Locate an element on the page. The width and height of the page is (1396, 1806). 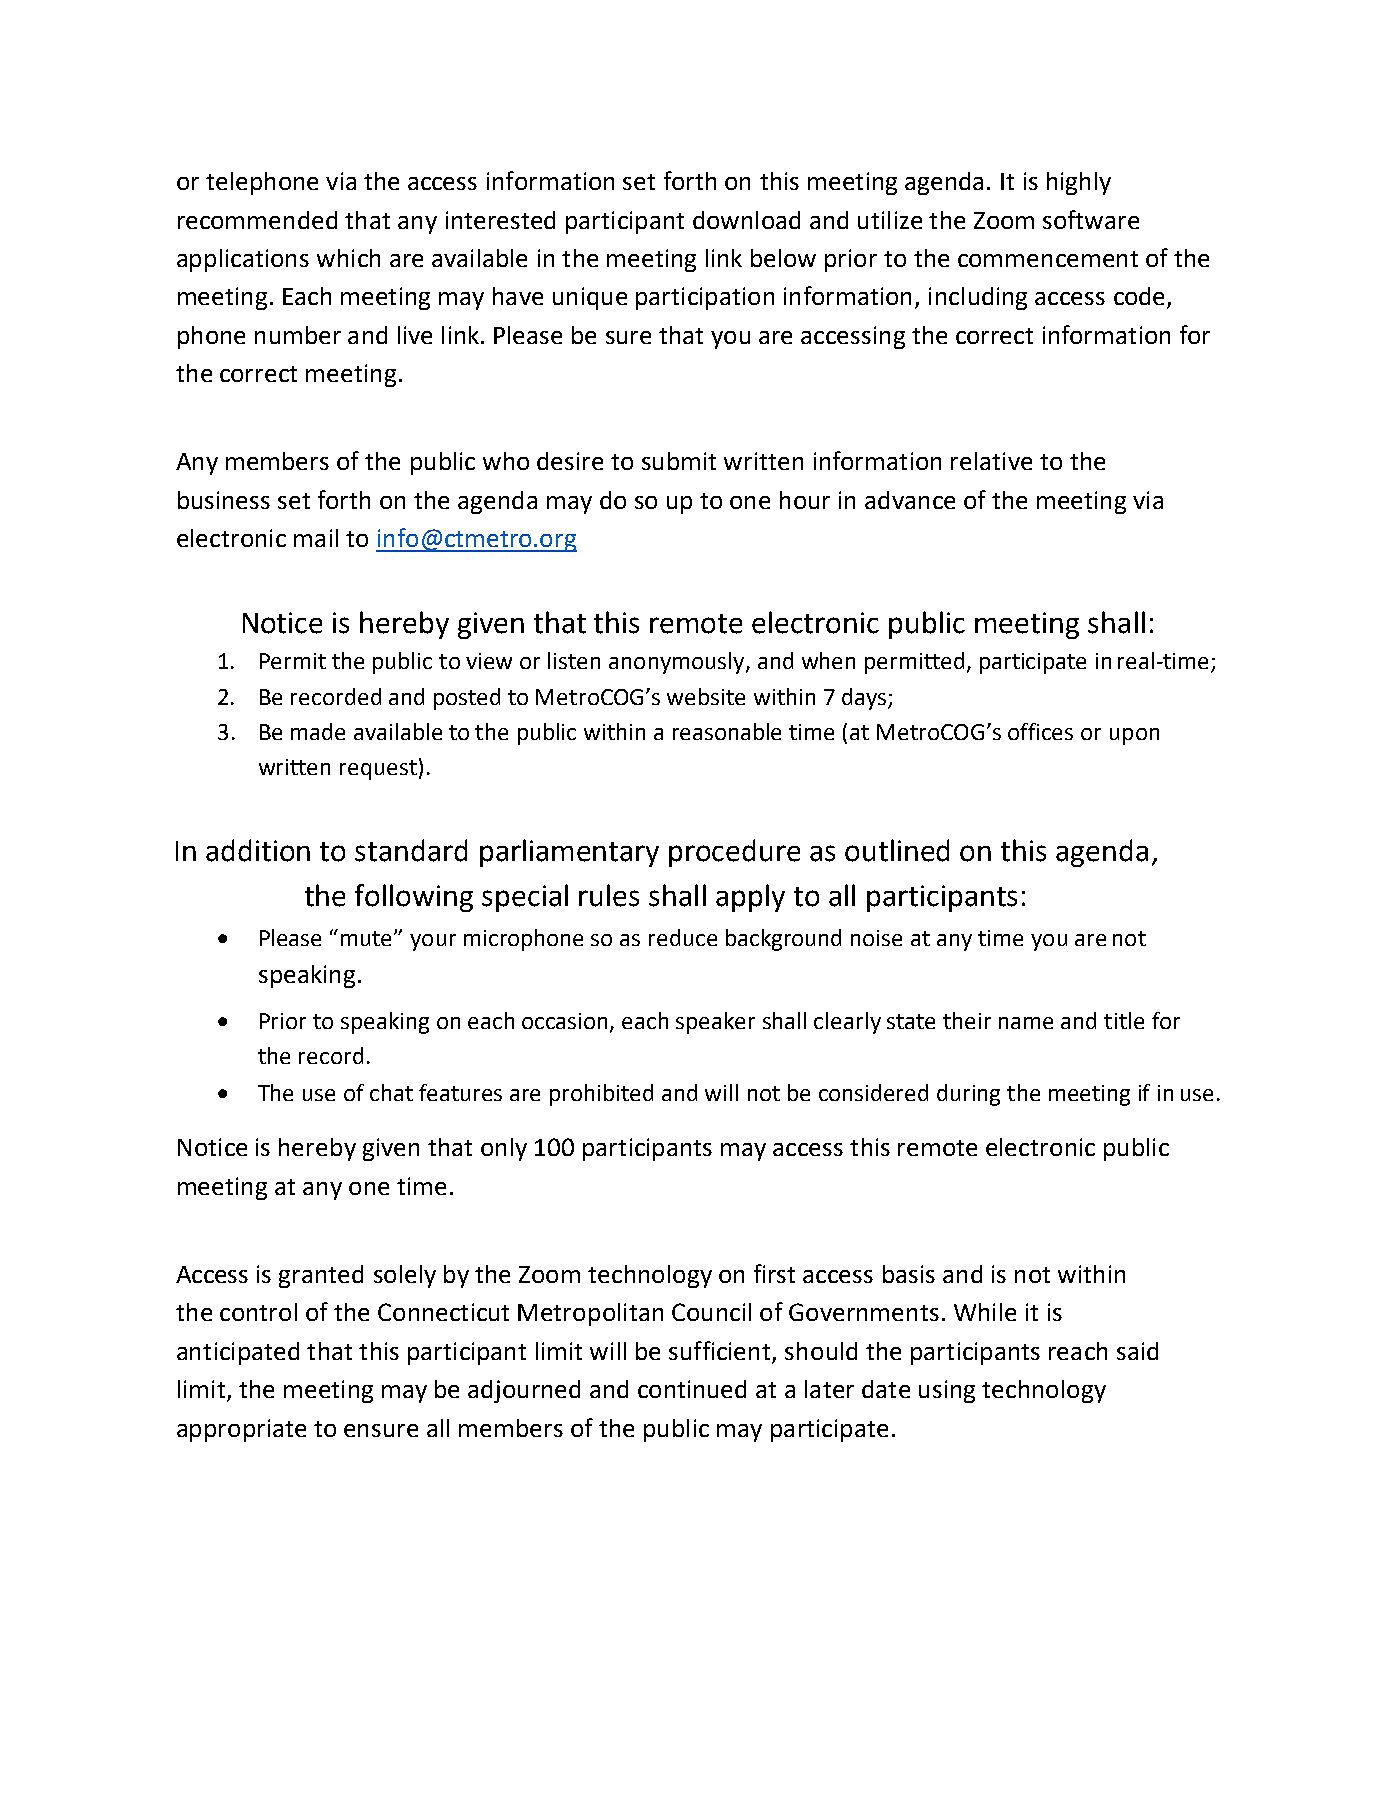
procedure is located at coordinates (734, 853).
